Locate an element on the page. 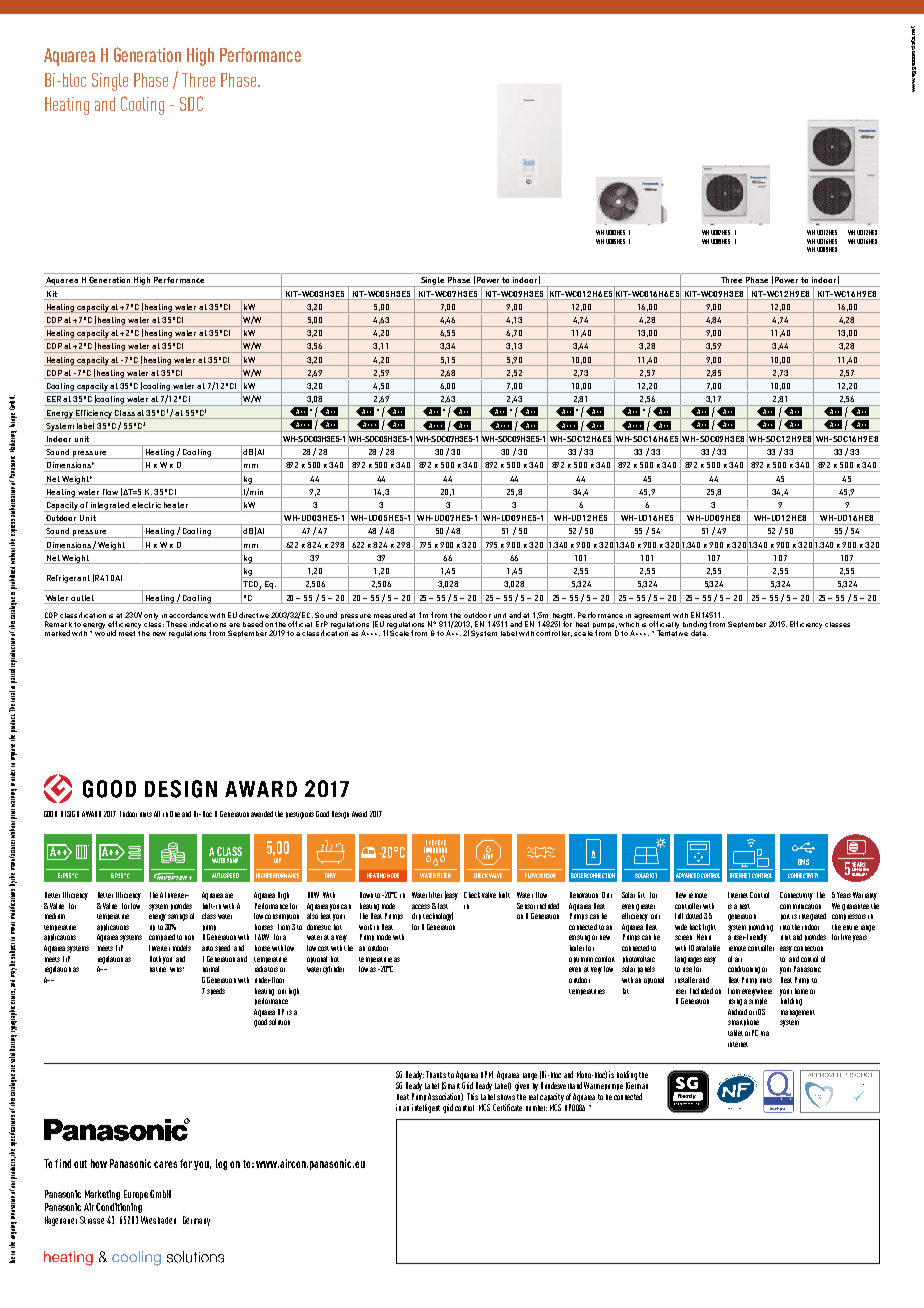 The image size is (924, 1308). savings is located at coordinates (178, 917).
